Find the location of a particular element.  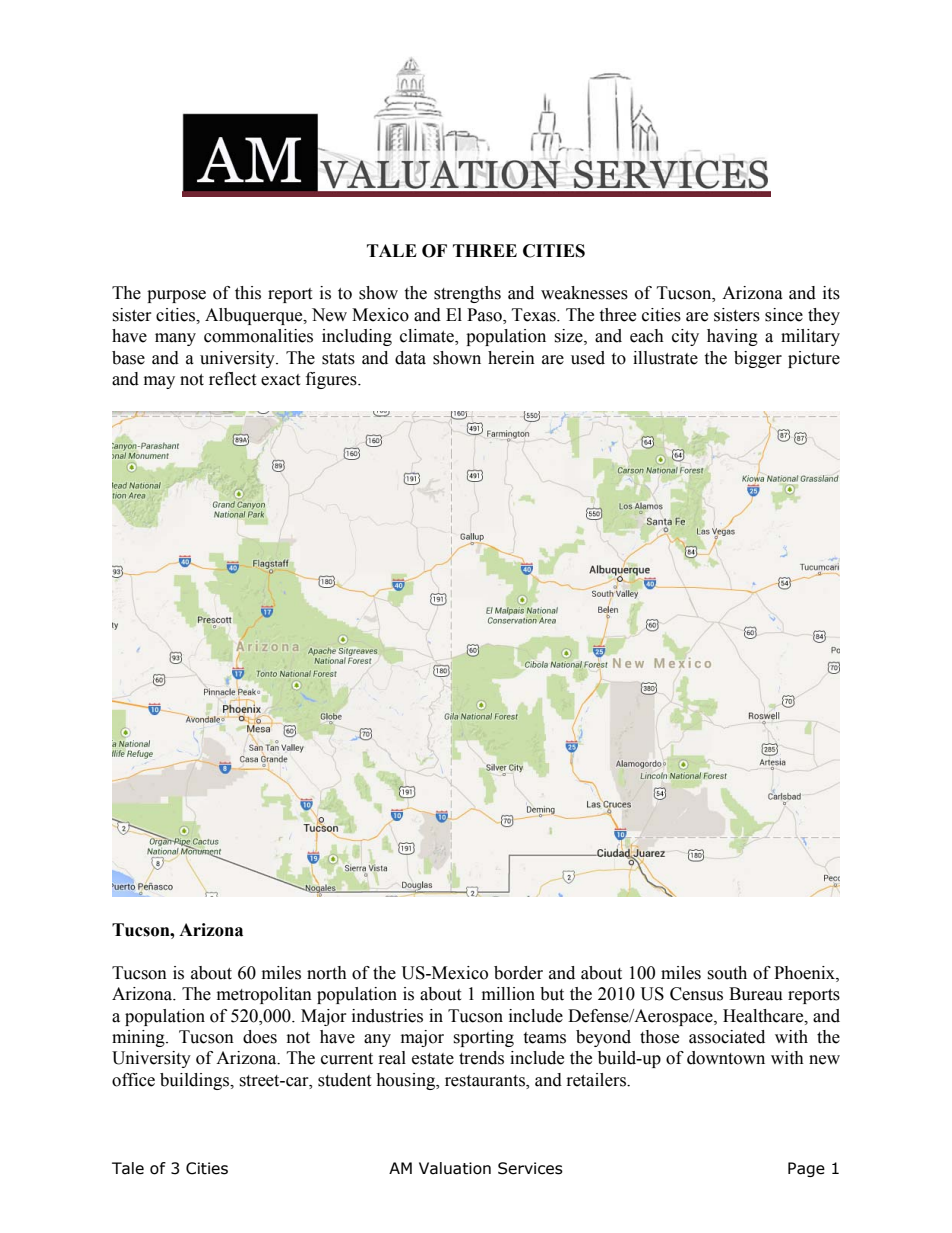

border is located at coordinates (518, 973).
